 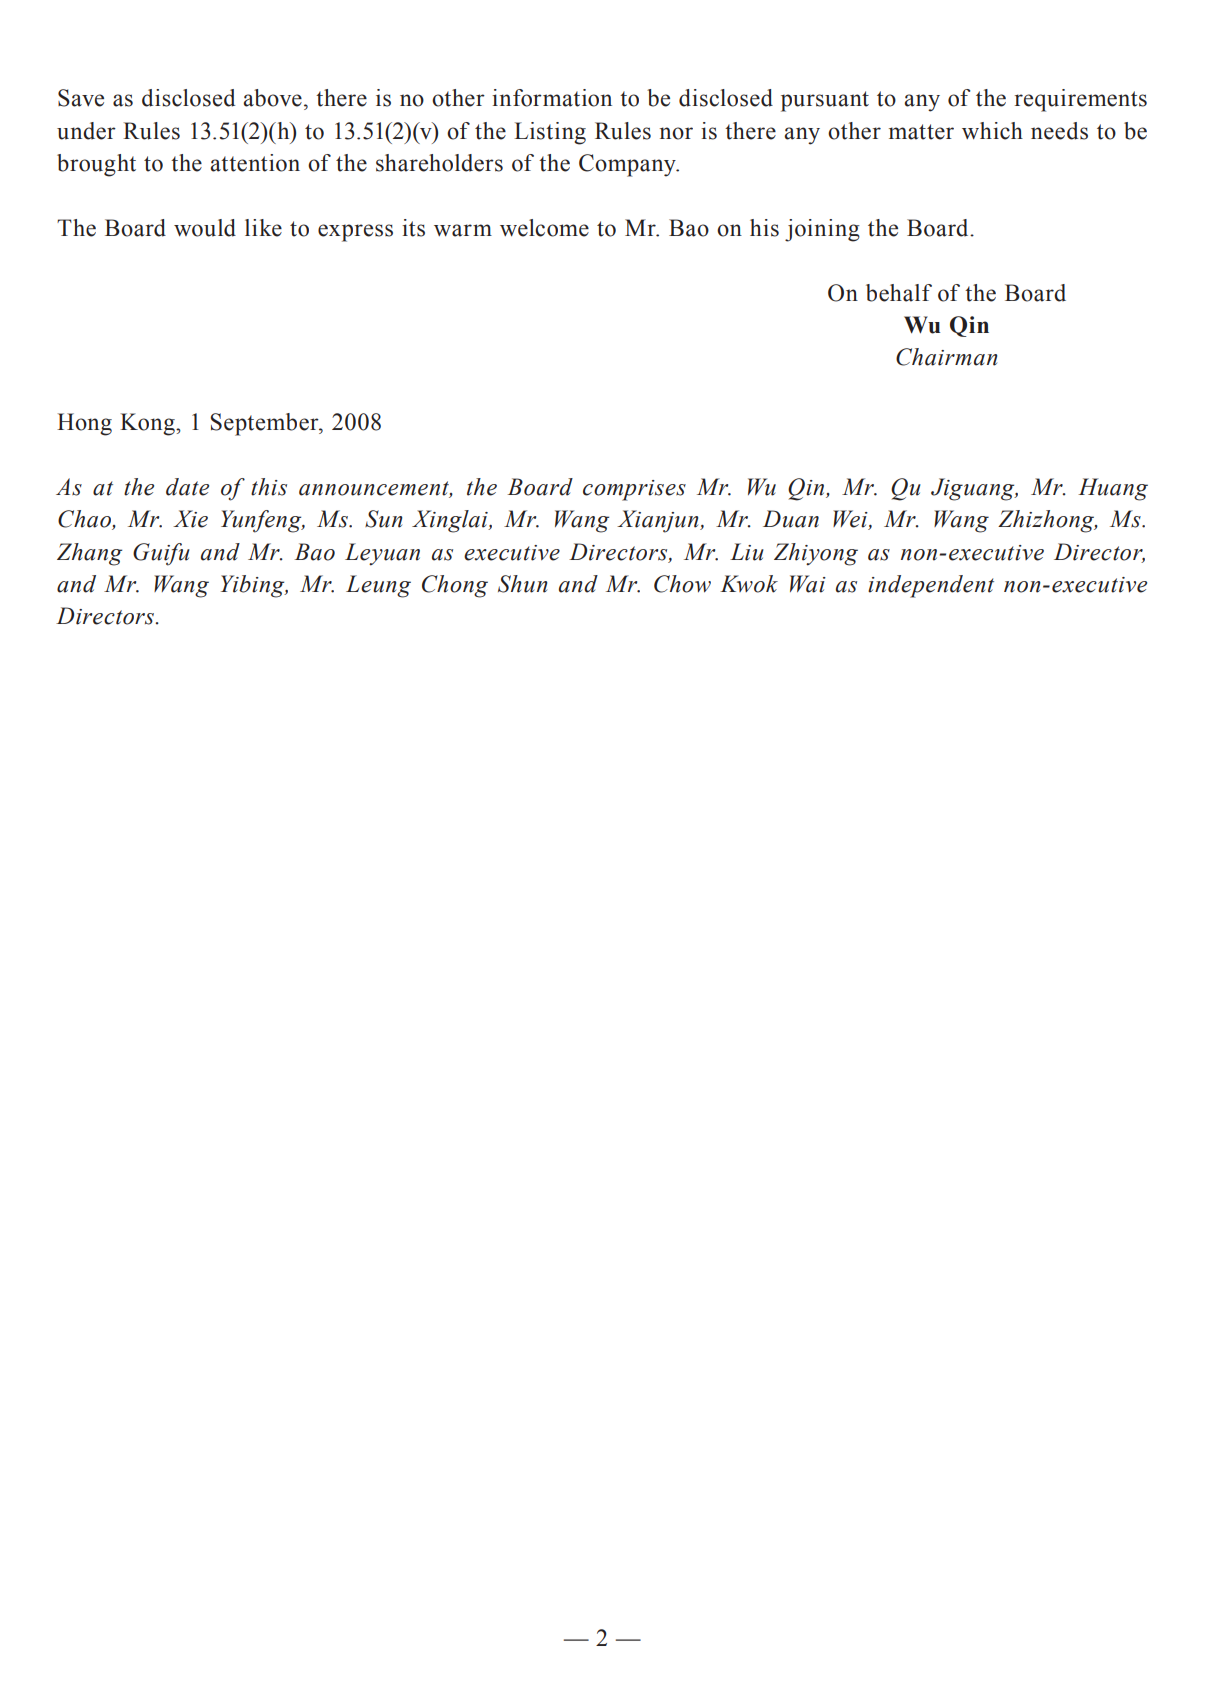 What do you see at coordinates (205, 228) in the screenshot?
I see `would` at bounding box center [205, 228].
